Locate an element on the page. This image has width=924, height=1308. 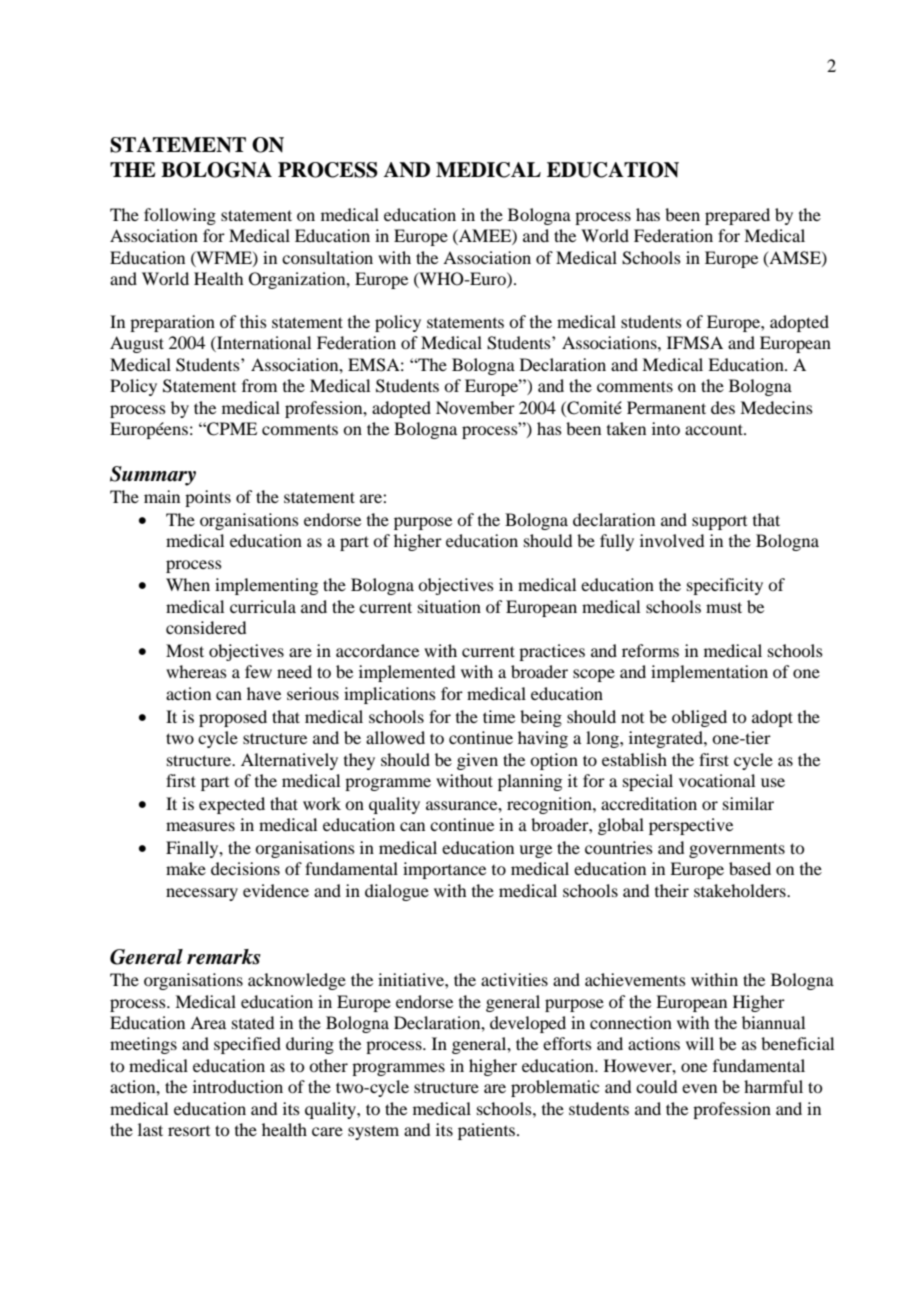
prepared is located at coordinates (737, 216).
